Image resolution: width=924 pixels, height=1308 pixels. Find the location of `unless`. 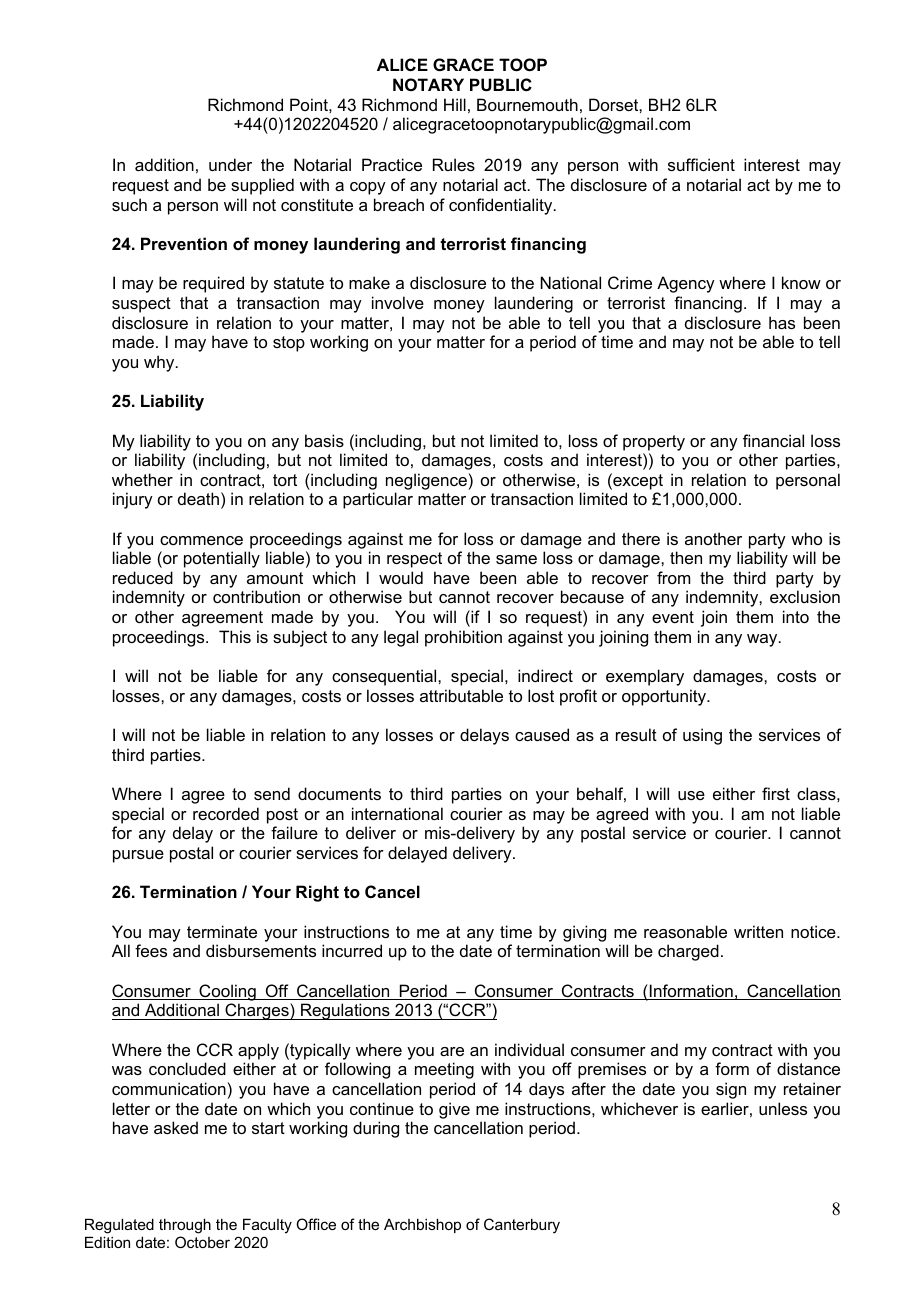

unless is located at coordinates (783, 1108).
